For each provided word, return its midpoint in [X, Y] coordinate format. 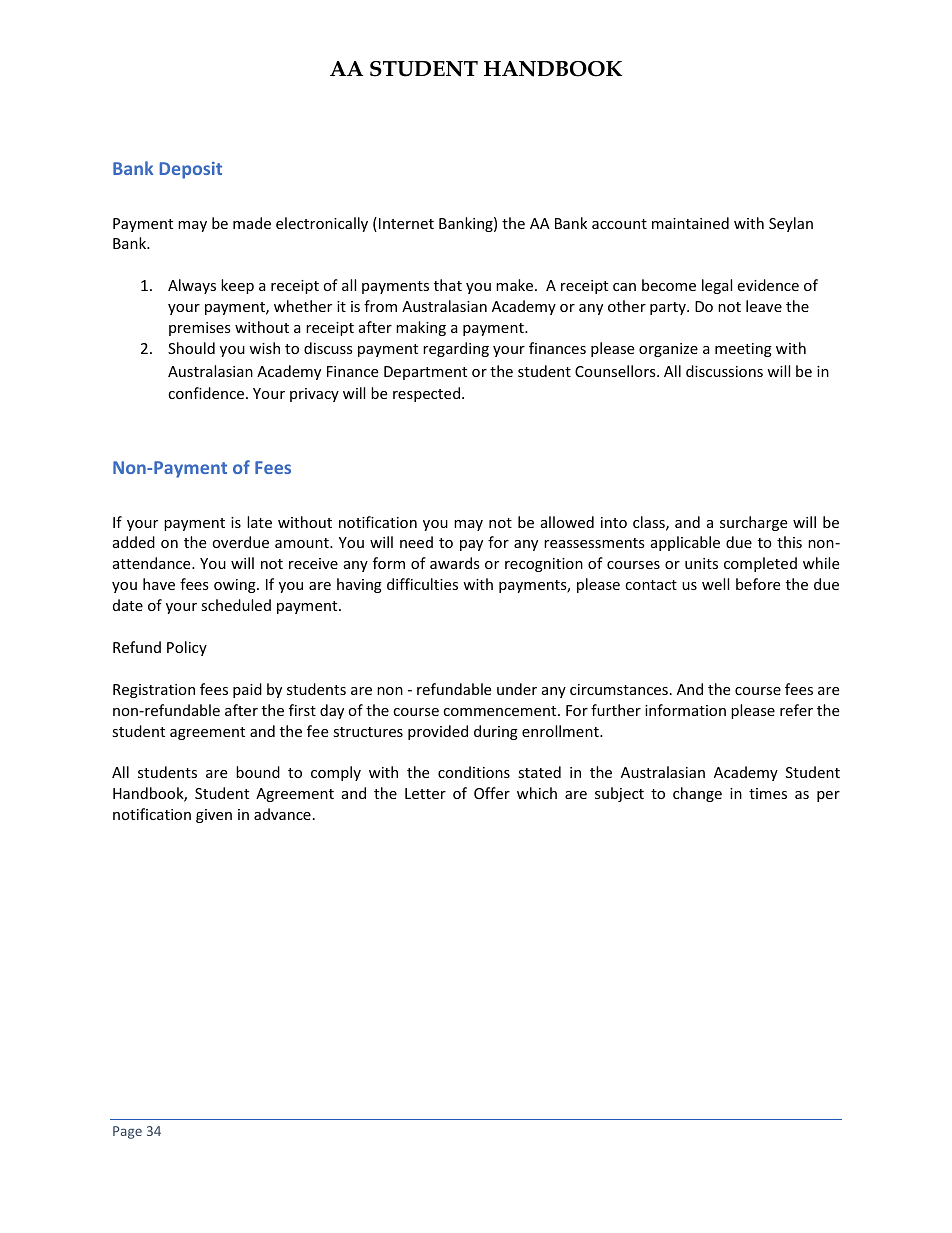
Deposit [191, 170]
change [697, 794]
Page [127, 1132]
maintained [690, 223]
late [259, 522]
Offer [492, 793]
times [768, 793]
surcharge [753, 523]
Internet [406, 223]
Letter [425, 793]
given [214, 816]
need [416, 542]
